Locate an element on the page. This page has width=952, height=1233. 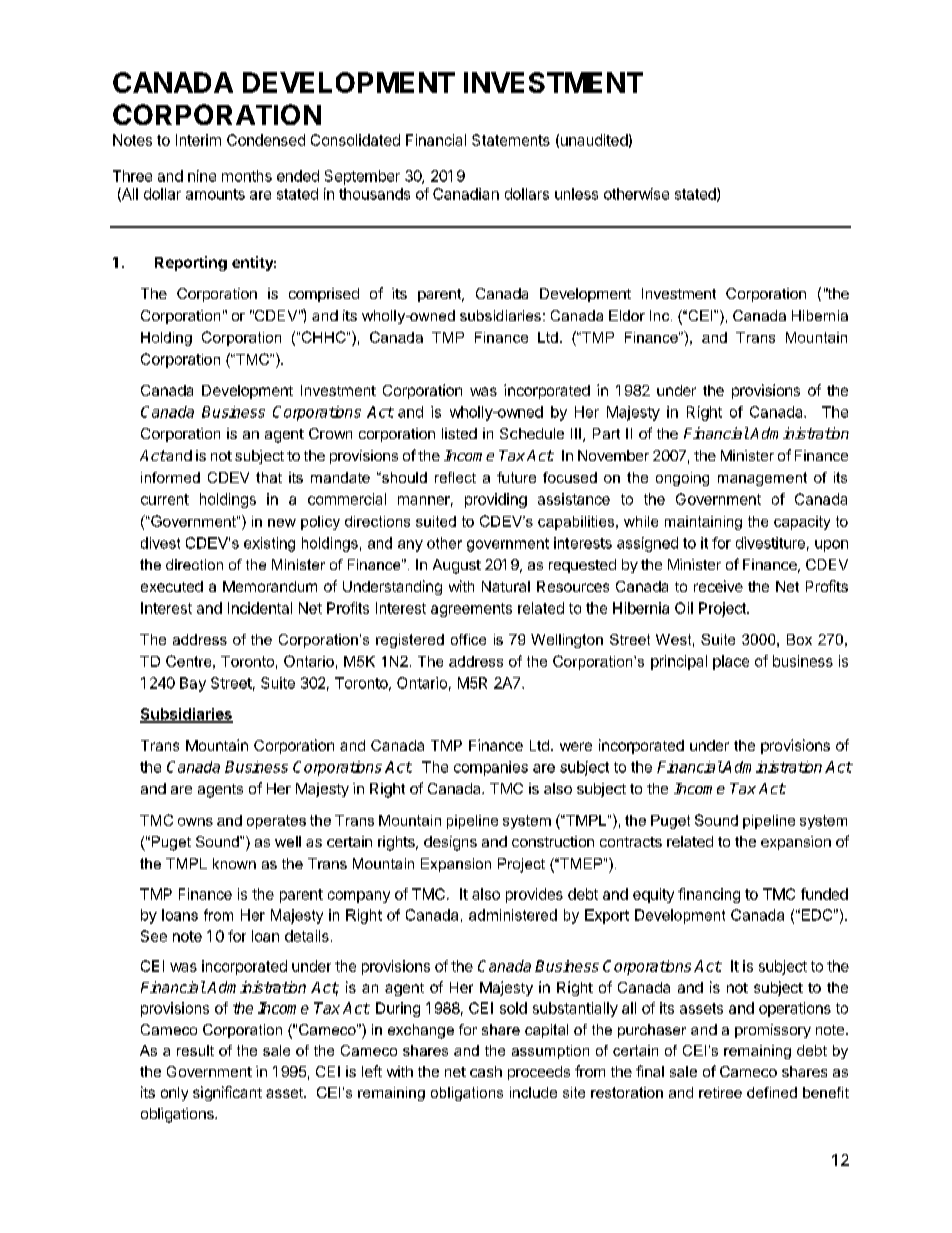
maintaining is located at coordinates (703, 523).
